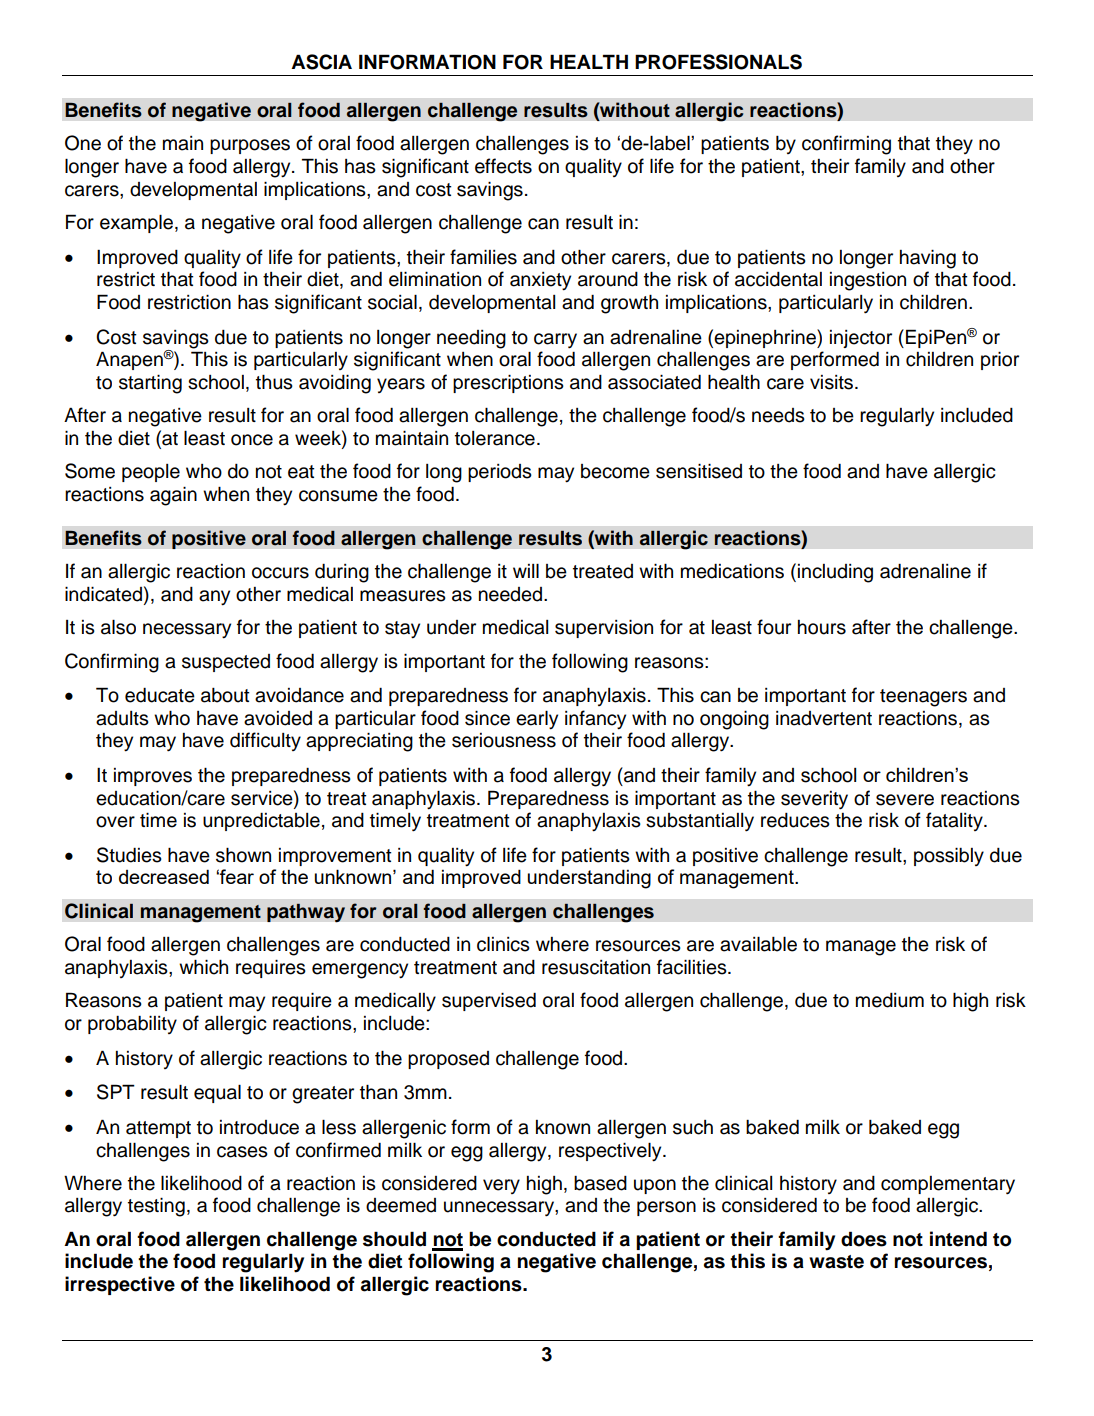 The height and width of the image is (1416, 1094). Describe the element at coordinates (501, 1186) in the image. I see `very` at that location.
